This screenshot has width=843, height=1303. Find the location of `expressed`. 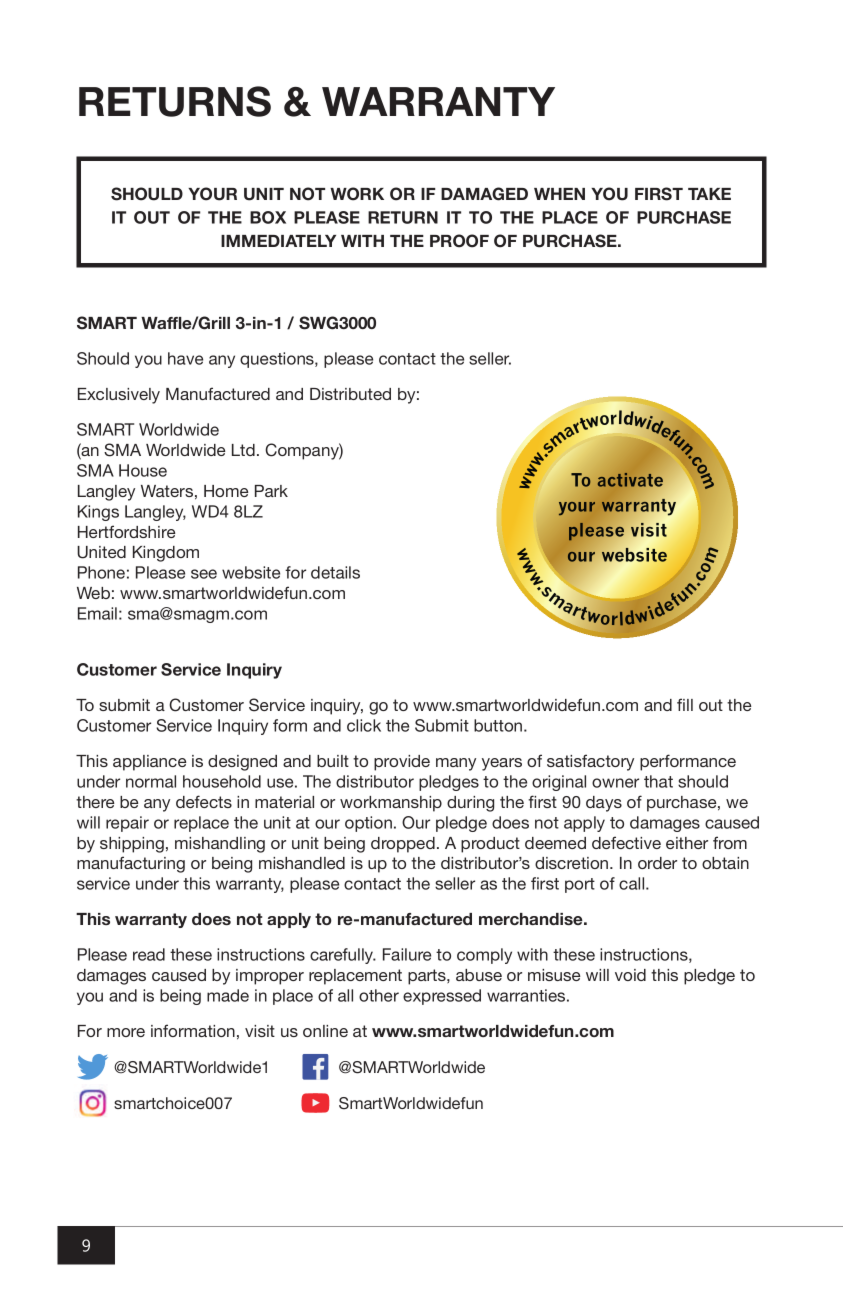

expressed is located at coordinates (442, 997).
